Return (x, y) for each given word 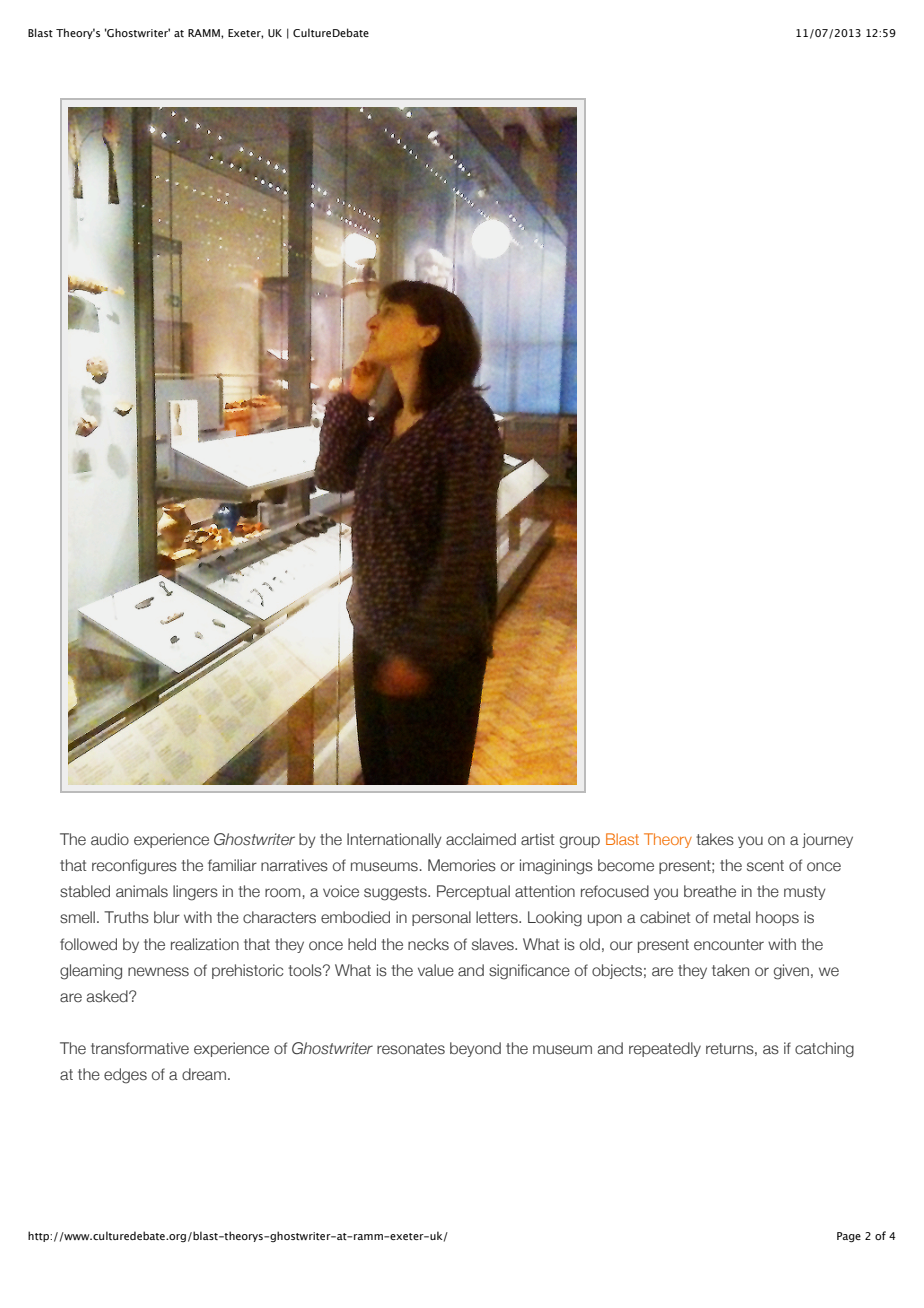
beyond (475, 1049)
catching (824, 1050)
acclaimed (481, 839)
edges (125, 1076)
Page (849, 1237)
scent (765, 865)
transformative (140, 1048)
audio (110, 839)
